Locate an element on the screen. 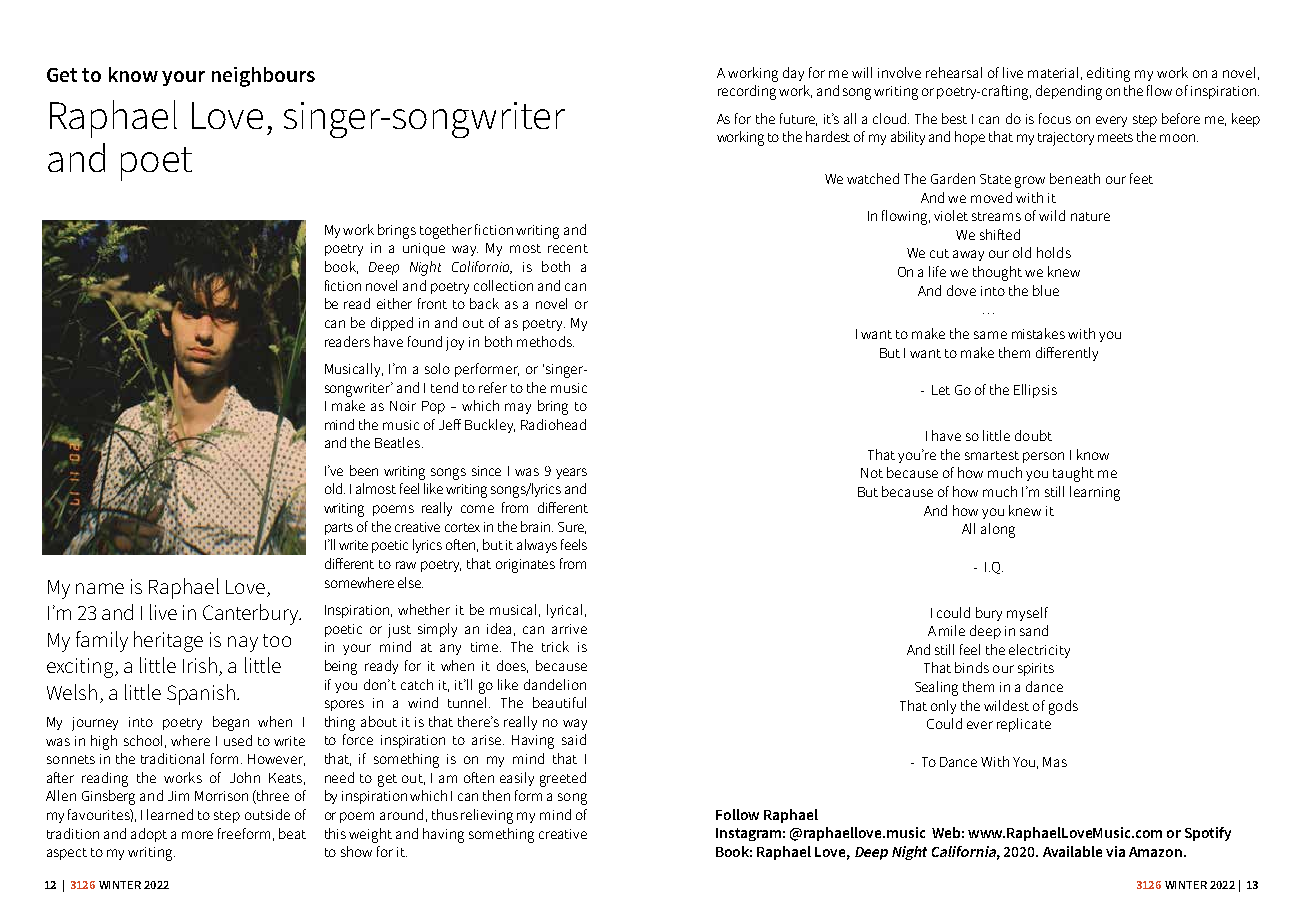 The height and width of the screenshot is (924, 1303). been is located at coordinates (364, 470).
